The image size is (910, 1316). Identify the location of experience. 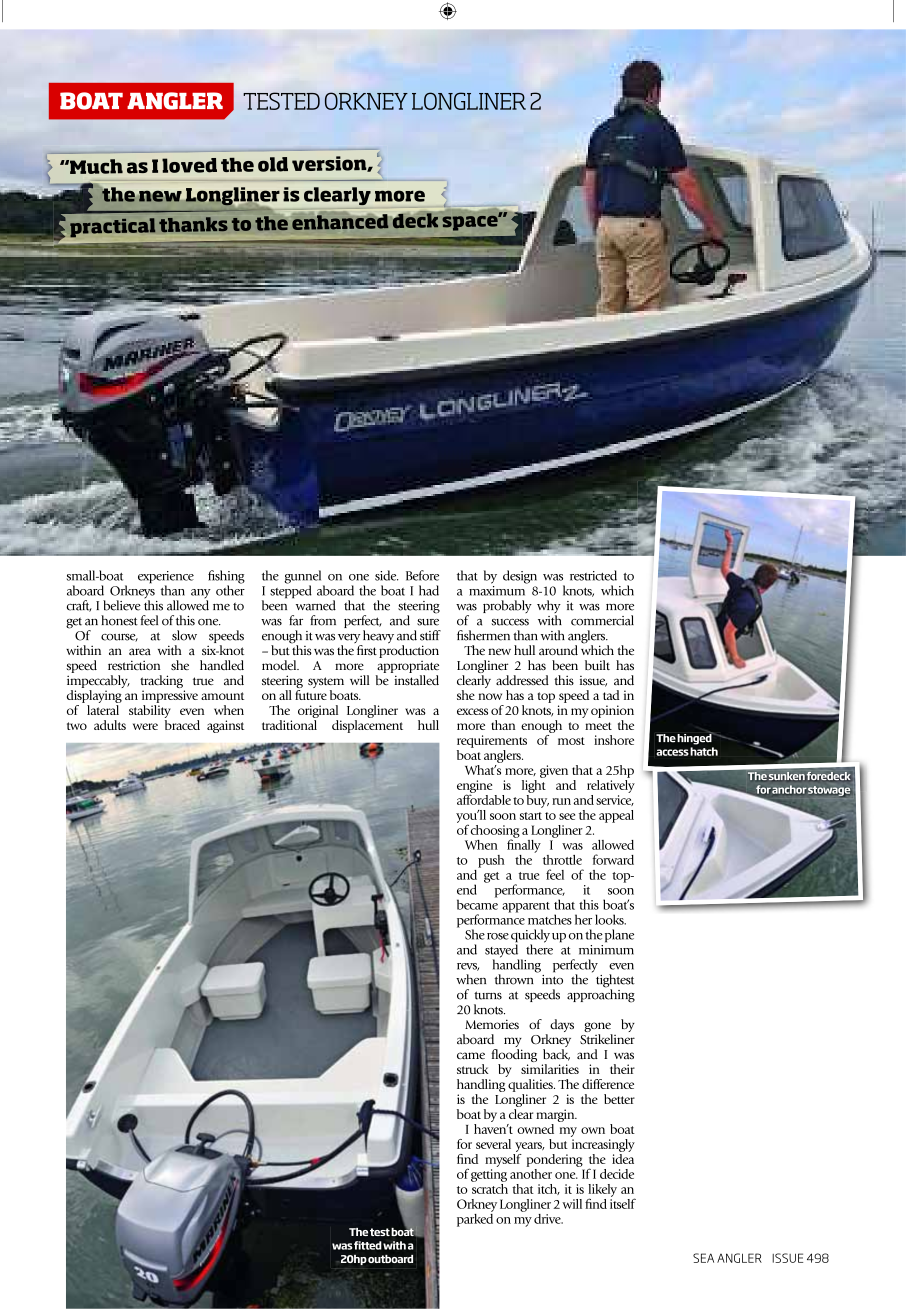
(166, 578).
